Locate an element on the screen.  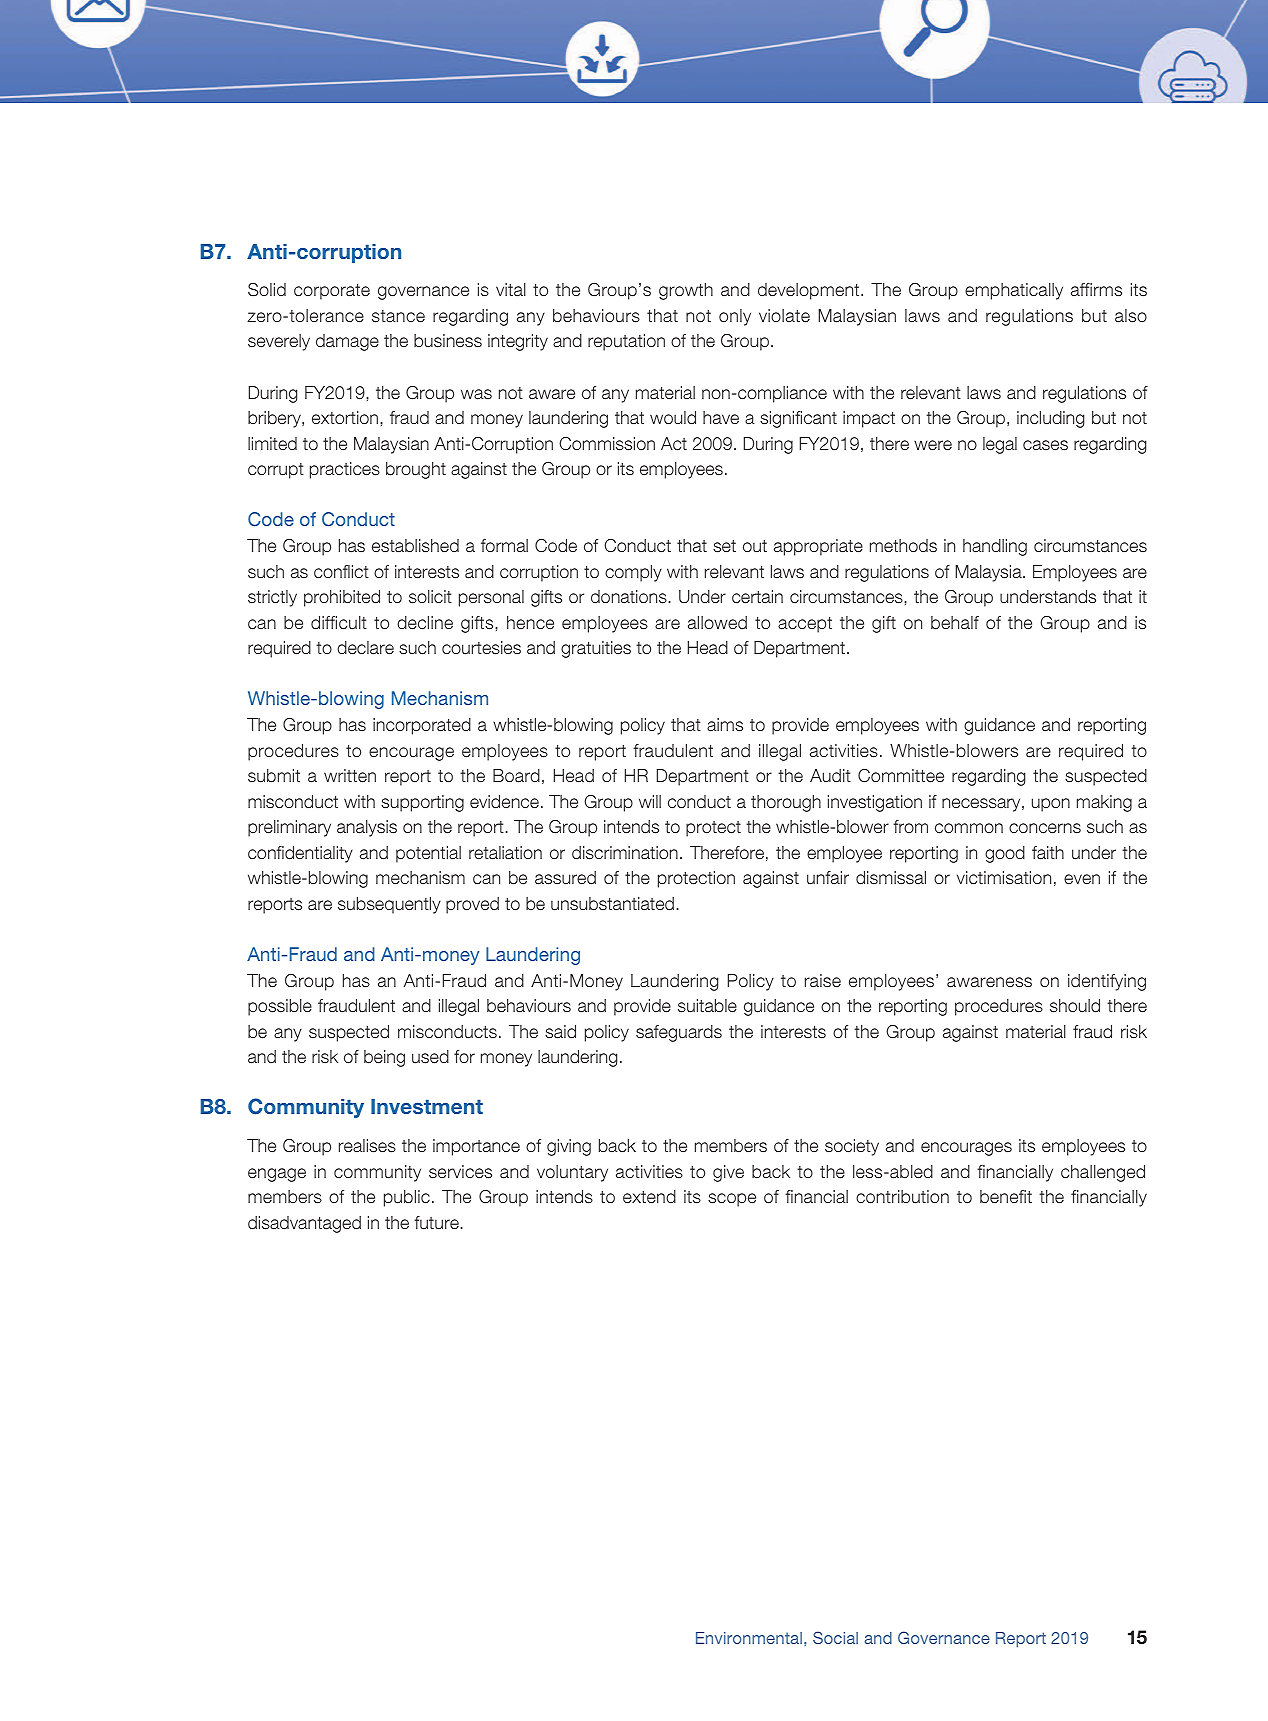
Social is located at coordinates (835, 1637).
